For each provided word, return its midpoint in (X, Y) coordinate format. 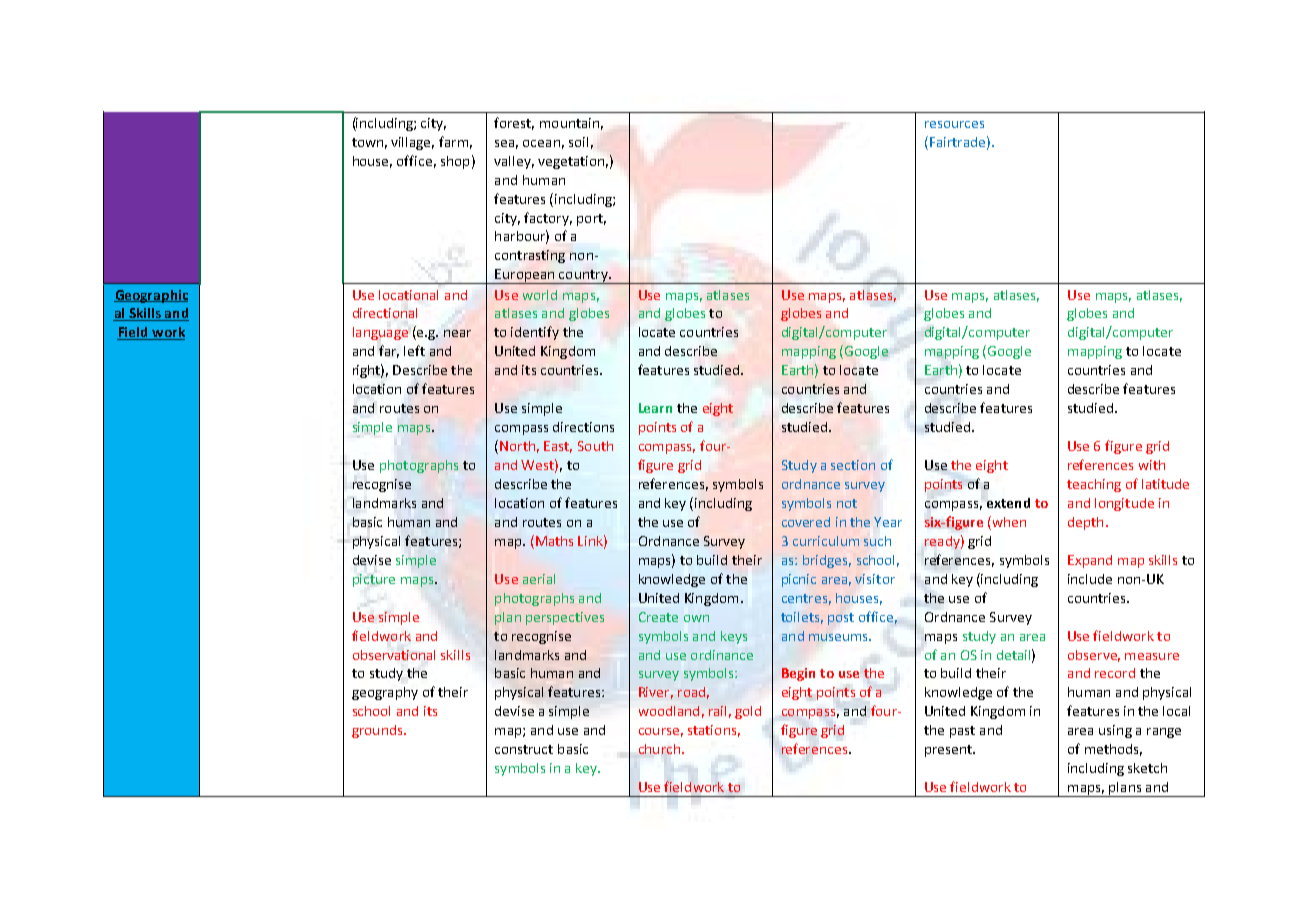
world (540, 295)
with (1152, 465)
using (1115, 731)
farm (453, 141)
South (595, 446)
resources (954, 124)
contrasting (530, 256)
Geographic (151, 296)
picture (374, 580)
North (517, 446)
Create (658, 617)
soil (578, 142)
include (1090, 579)
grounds (378, 731)
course (659, 731)
